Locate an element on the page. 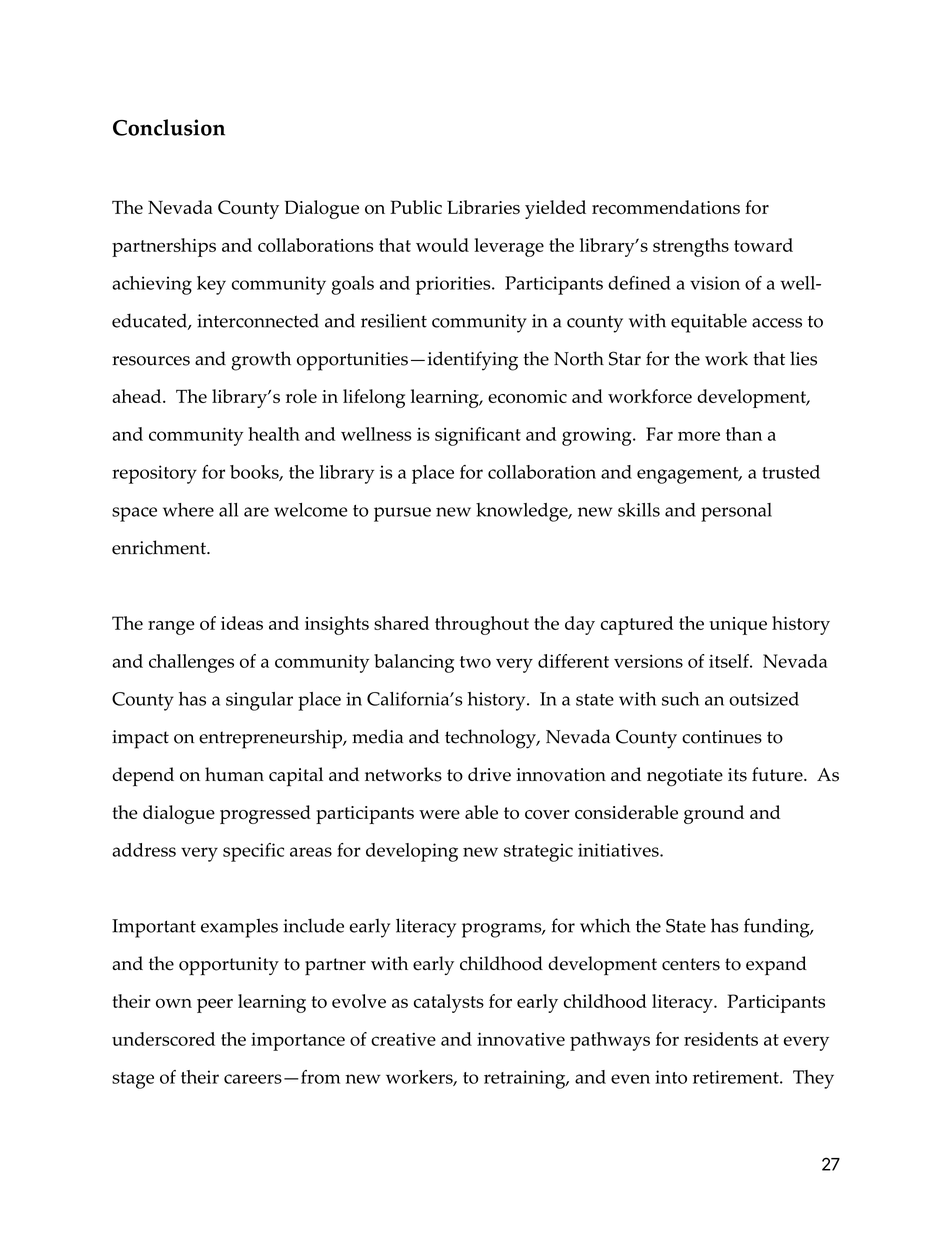 The width and height of the page is (952, 1233). underscored is located at coordinates (163, 1039).
